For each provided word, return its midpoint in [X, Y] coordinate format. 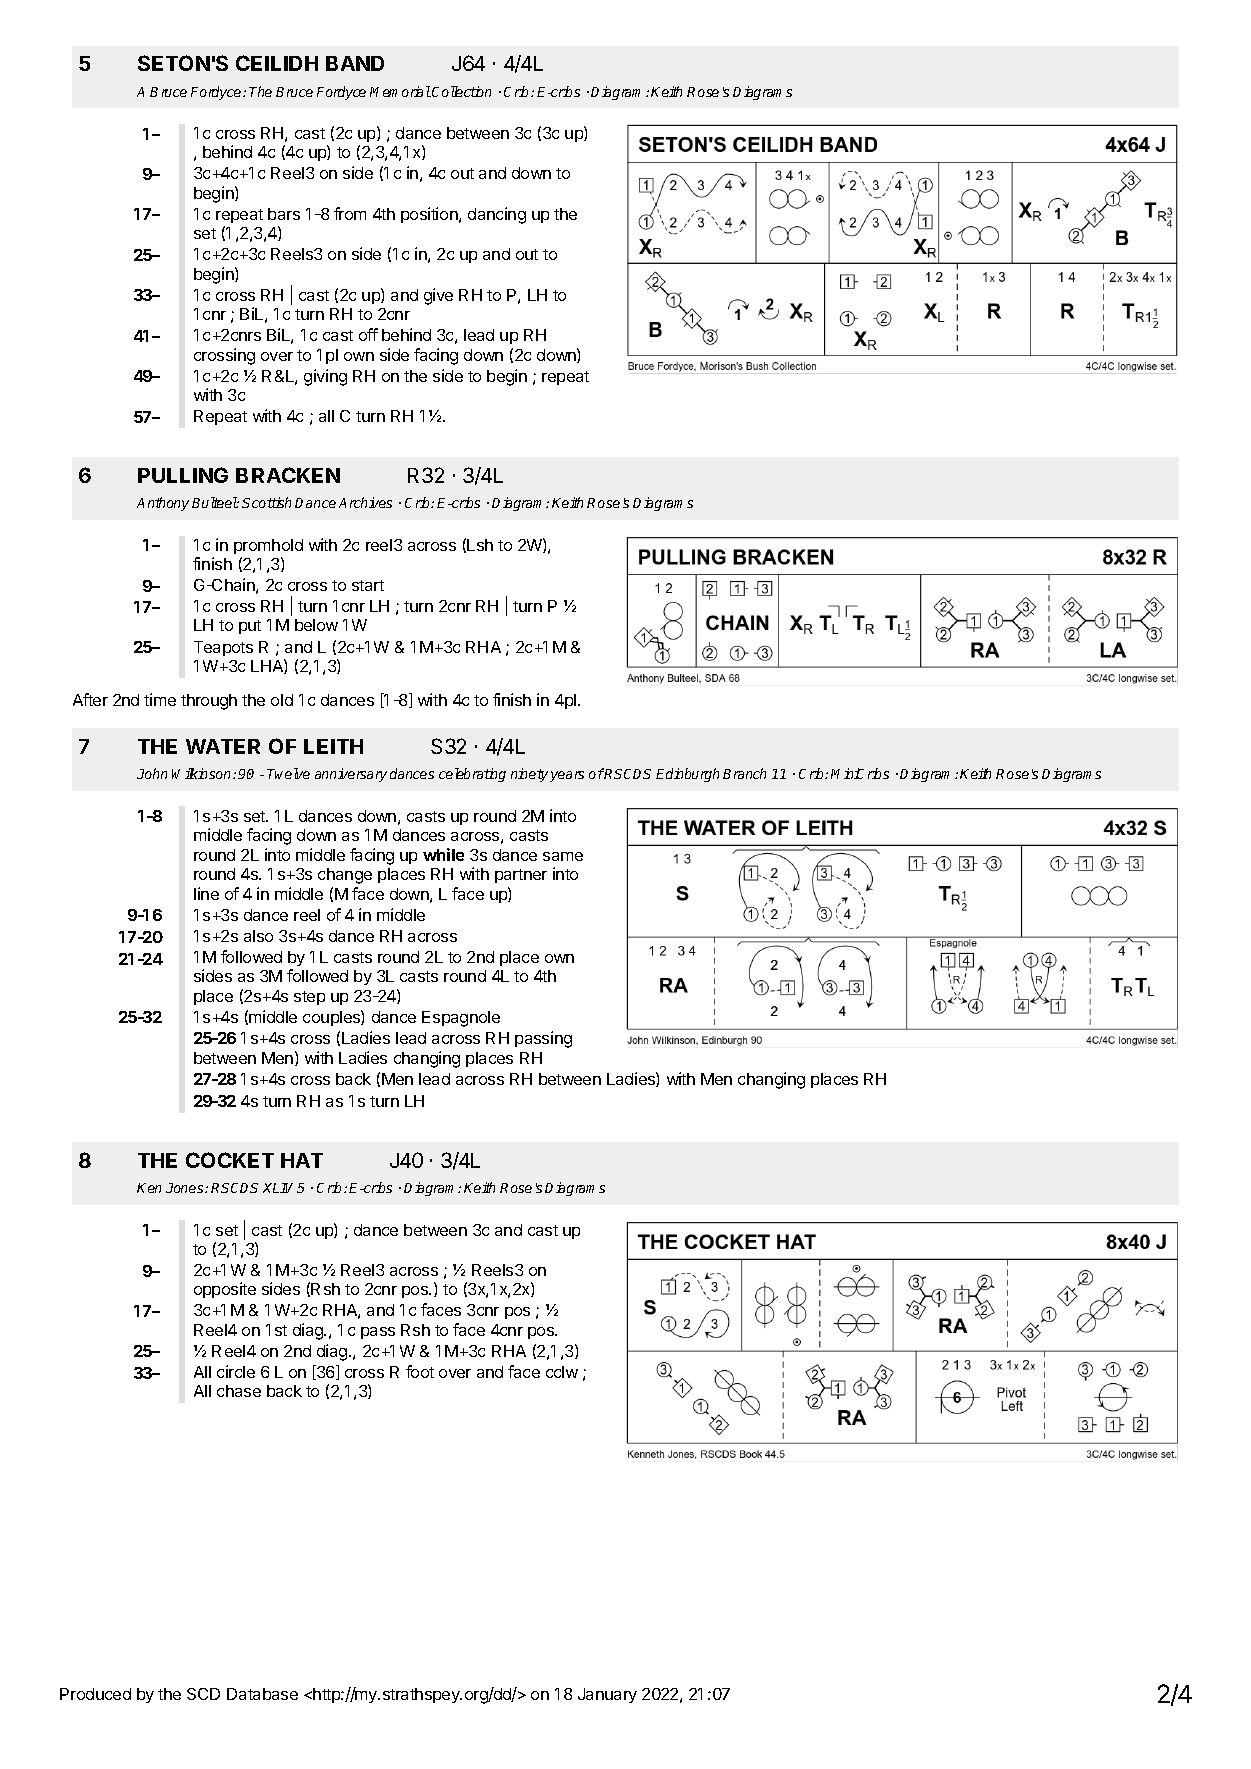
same [563, 856]
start [368, 585]
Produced [95, 1694]
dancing [497, 215]
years [567, 776]
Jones [186, 1188]
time [160, 699]
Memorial [400, 91]
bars [284, 214]
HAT [302, 1160]
